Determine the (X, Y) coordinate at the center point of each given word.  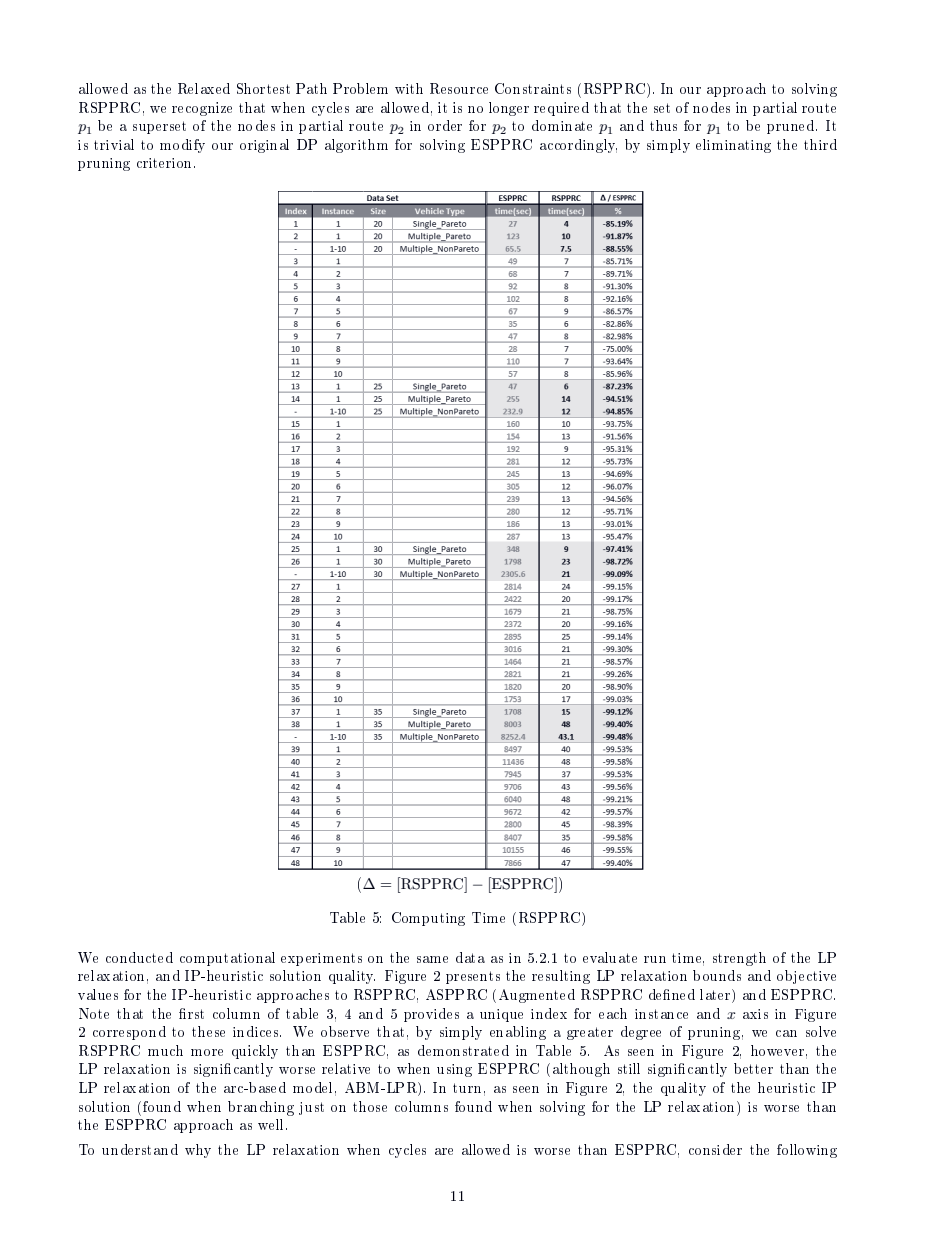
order (445, 125)
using (454, 1070)
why (198, 1151)
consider (715, 1149)
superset (159, 127)
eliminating (733, 146)
